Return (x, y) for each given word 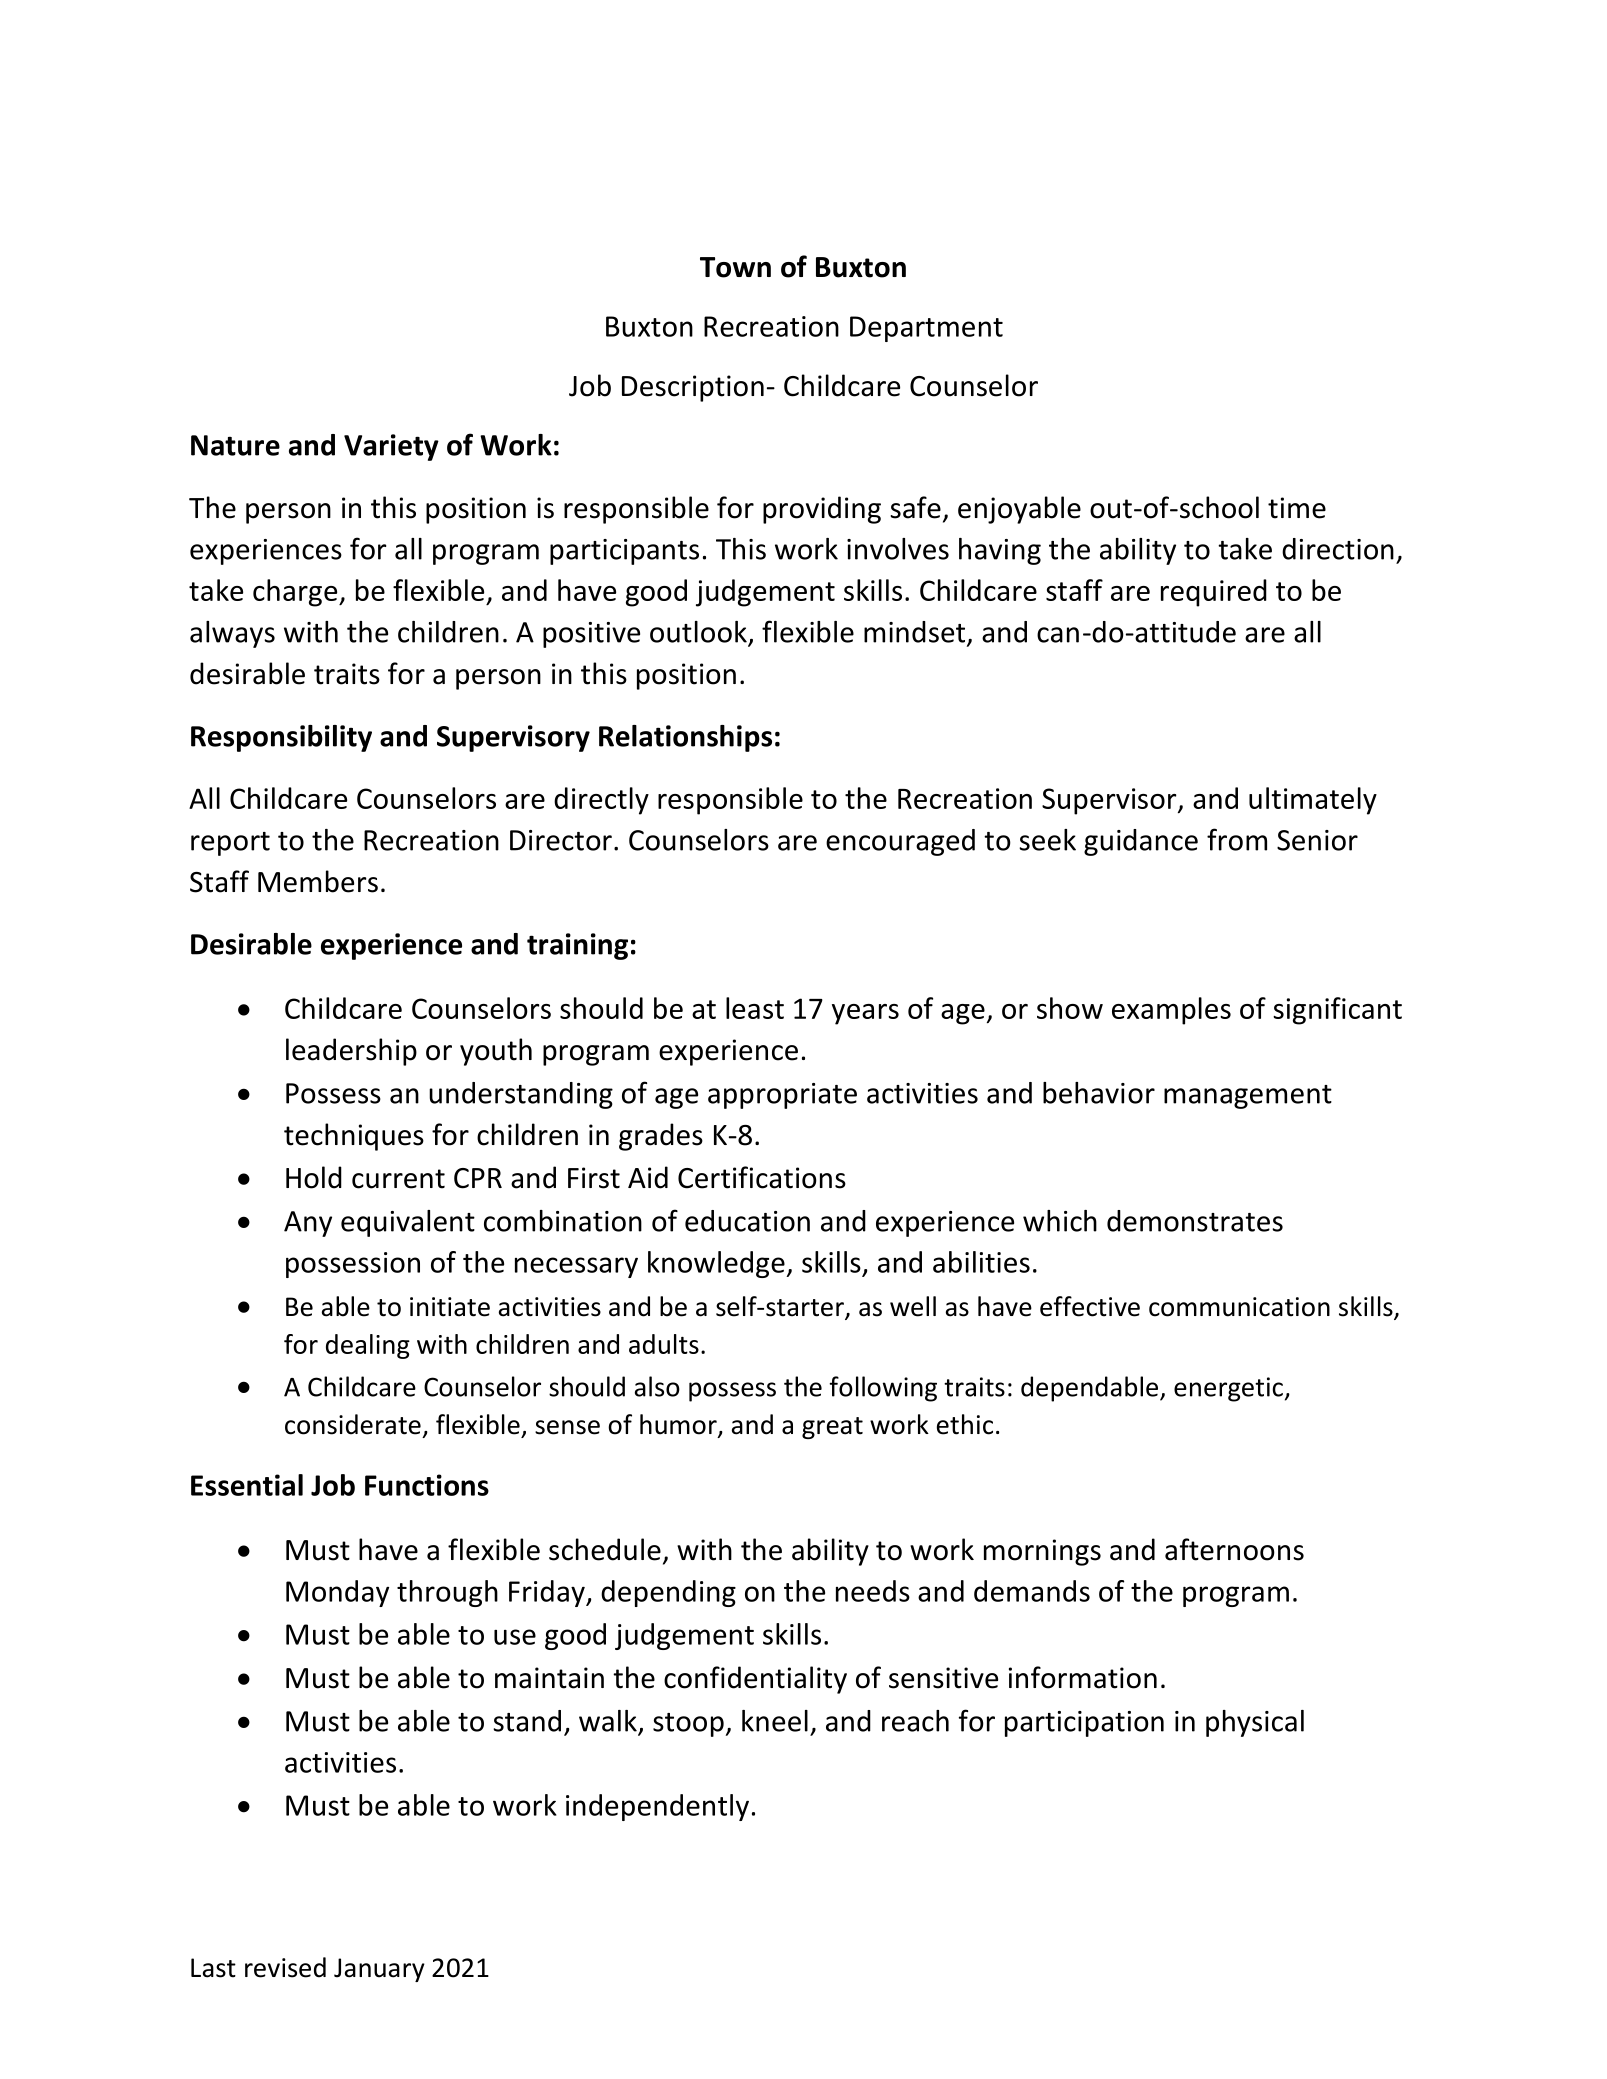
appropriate (782, 1096)
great (832, 1428)
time (1297, 508)
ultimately (1313, 801)
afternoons (1234, 1549)
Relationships (685, 738)
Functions (427, 1485)
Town (735, 267)
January (379, 1970)
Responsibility (281, 738)
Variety (391, 447)
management (1248, 1097)
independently (657, 1807)
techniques (354, 1137)
